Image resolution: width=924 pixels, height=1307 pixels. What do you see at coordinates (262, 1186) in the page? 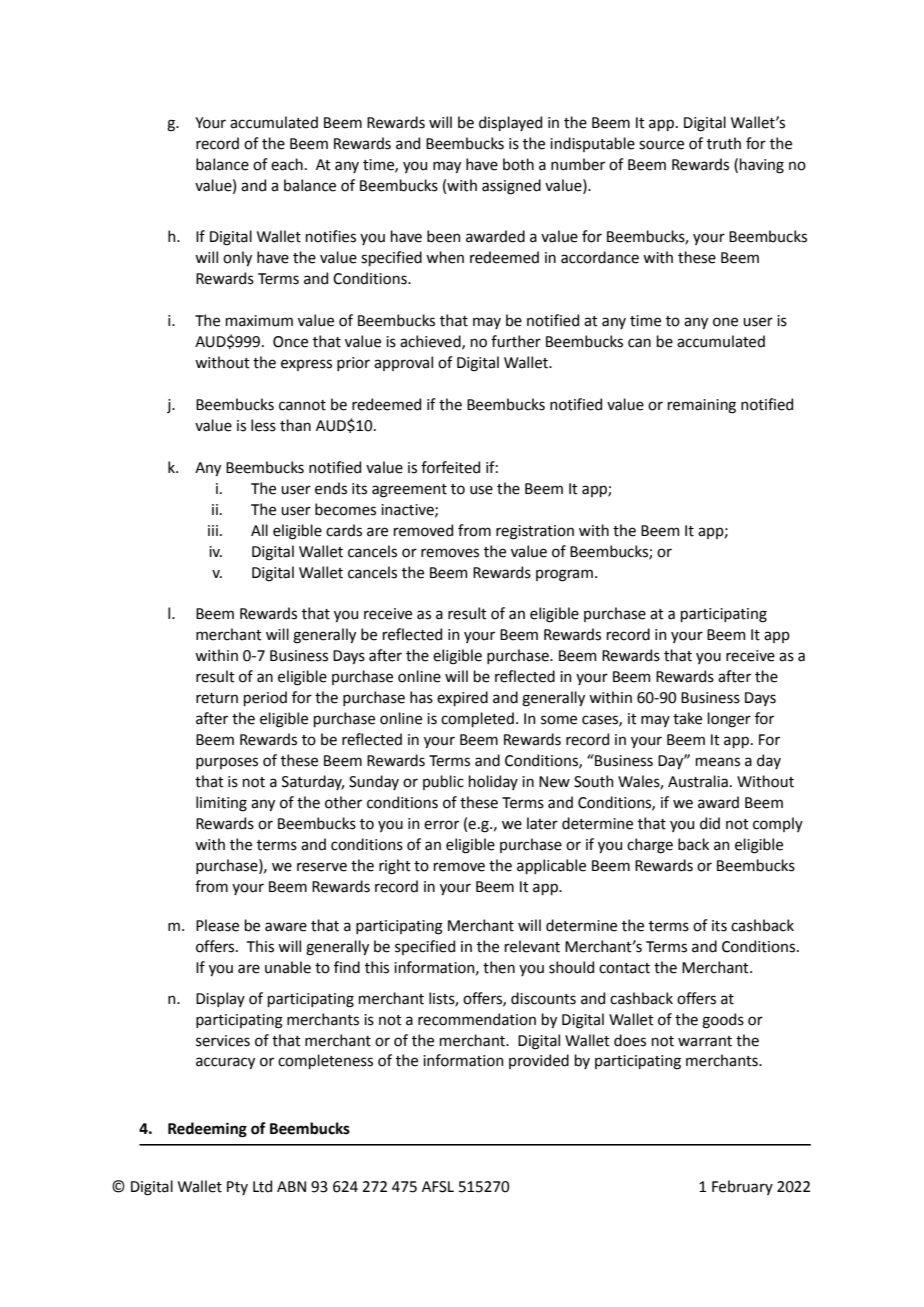
I see `Ltd` at bounding box center [262, 1186].
